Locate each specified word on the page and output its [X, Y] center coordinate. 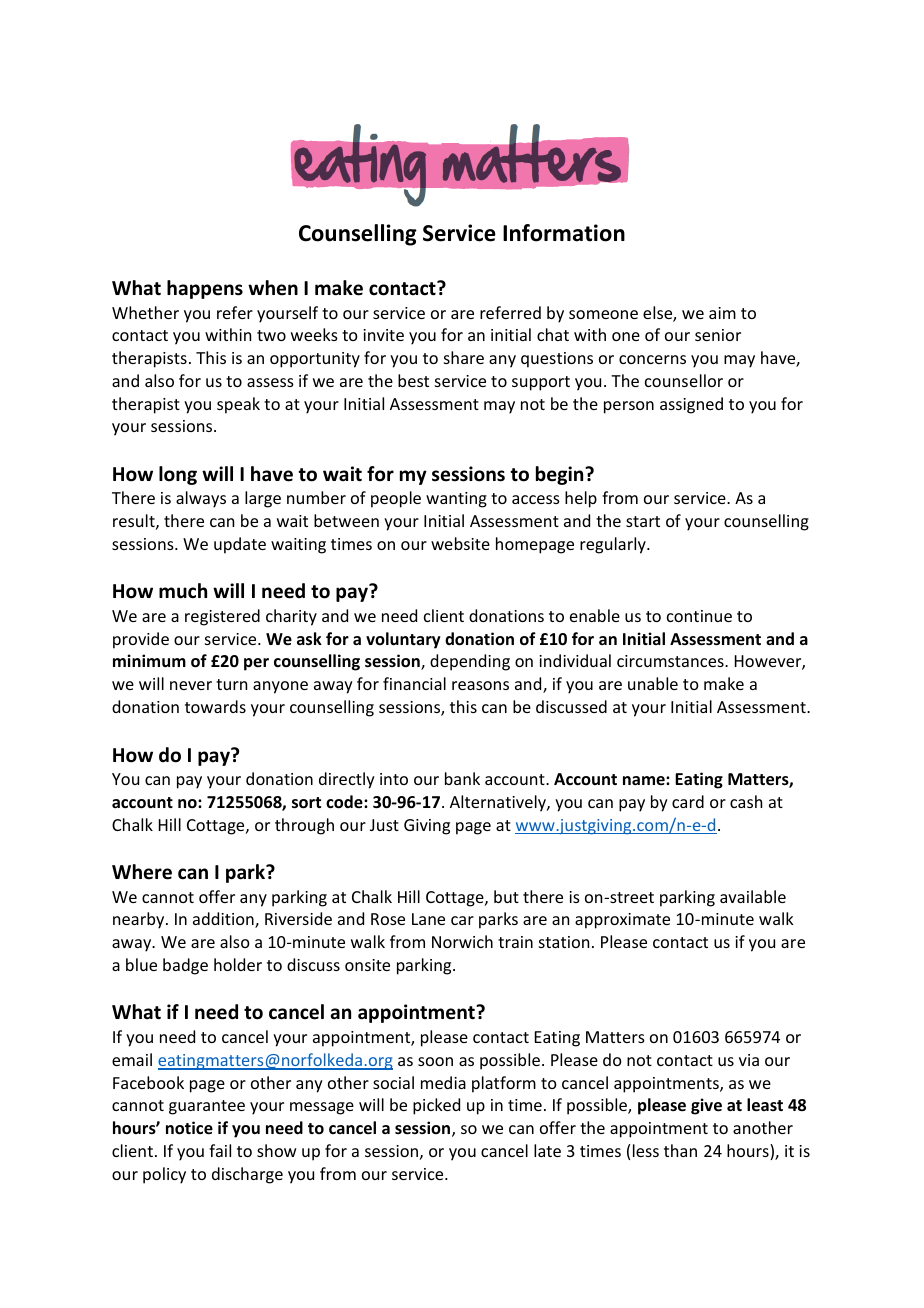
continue [699, 616]
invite [383, 335]
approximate [622, 921]
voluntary [403, 640]
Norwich [462, 941]
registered [222, 617]
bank [462, 778]
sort [306, 803]
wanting [456, 500]
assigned [691, 405]
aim [722, 313]
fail [220, 1150]
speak [238, 405]
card [688, 801]
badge [185, 966]
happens [205, 289]
